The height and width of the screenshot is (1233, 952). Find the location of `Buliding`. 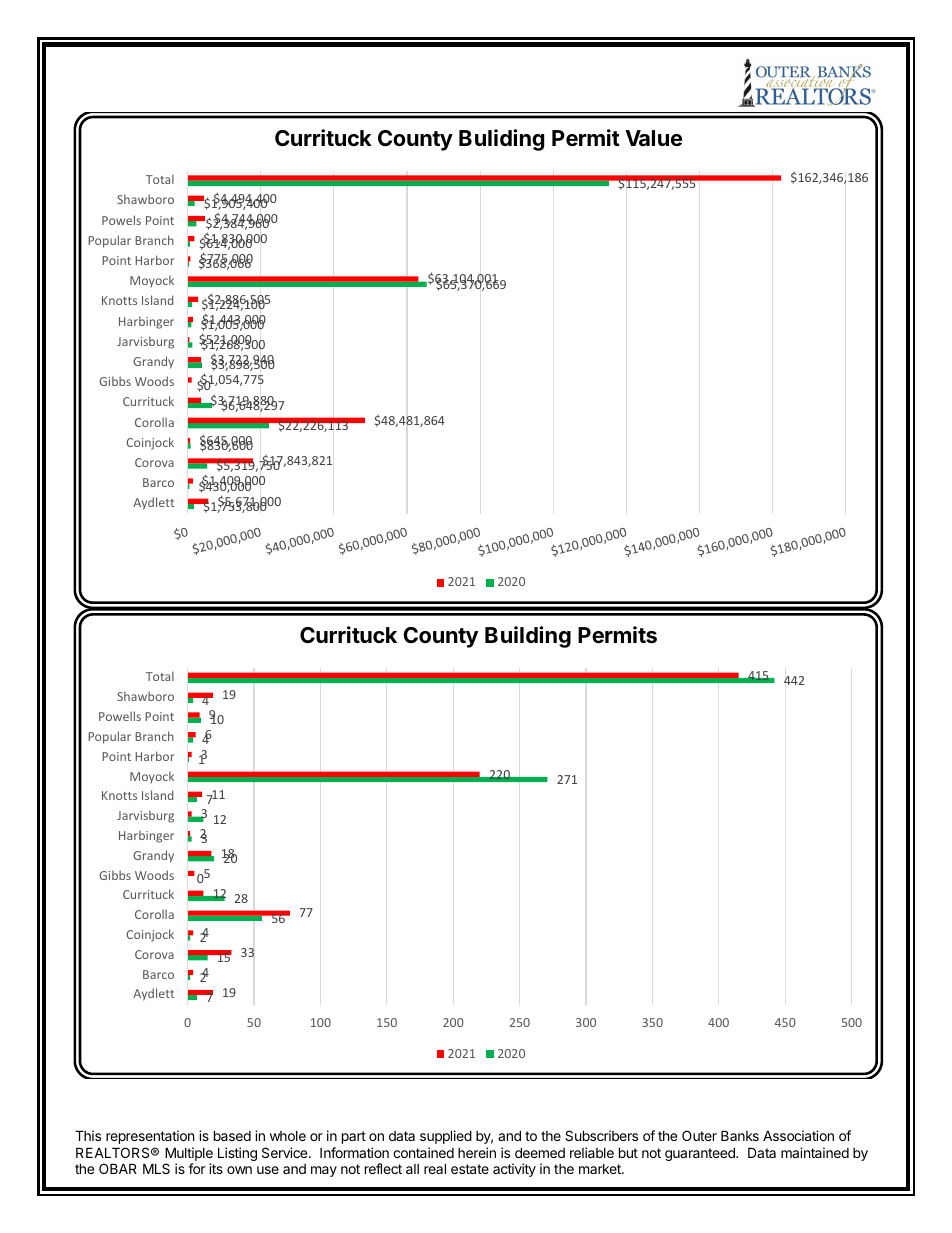

Buliding is located at coordinates (501, 140).
